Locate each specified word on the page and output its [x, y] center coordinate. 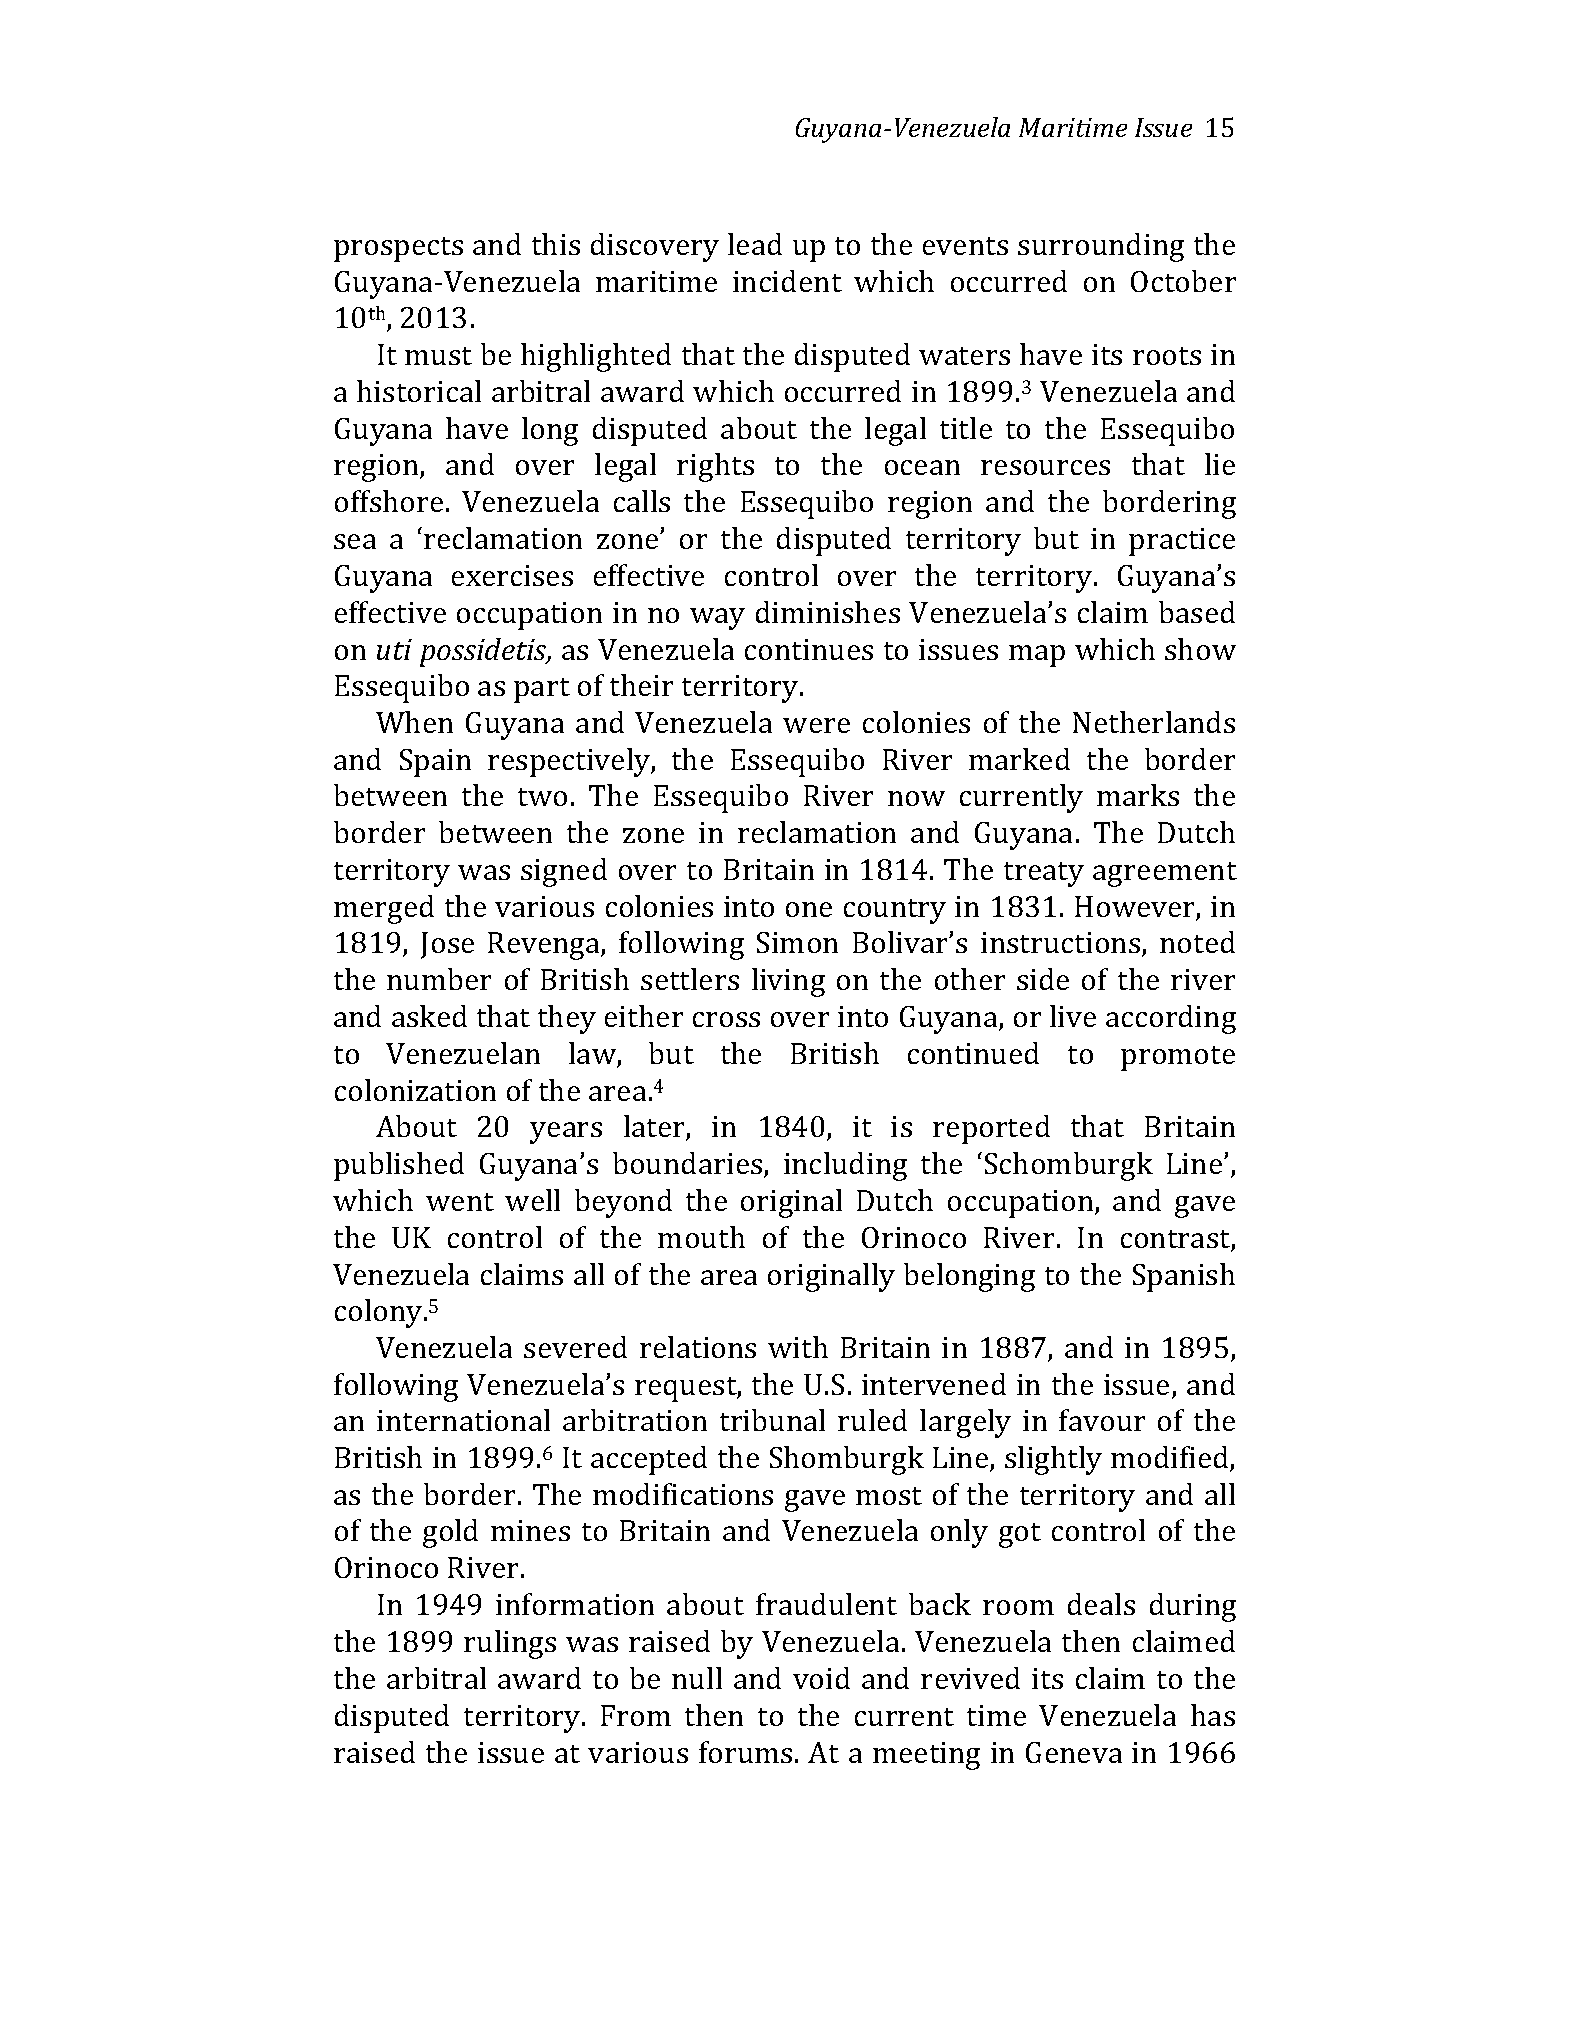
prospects [398, 249]
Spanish [1184, 1277]
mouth [701, 1237]
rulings [510, 1644]
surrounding [1101, 247]
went [460, 1202]
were [816, 725]
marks [1138, 795]
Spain [435, 763]
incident [787, 281]
